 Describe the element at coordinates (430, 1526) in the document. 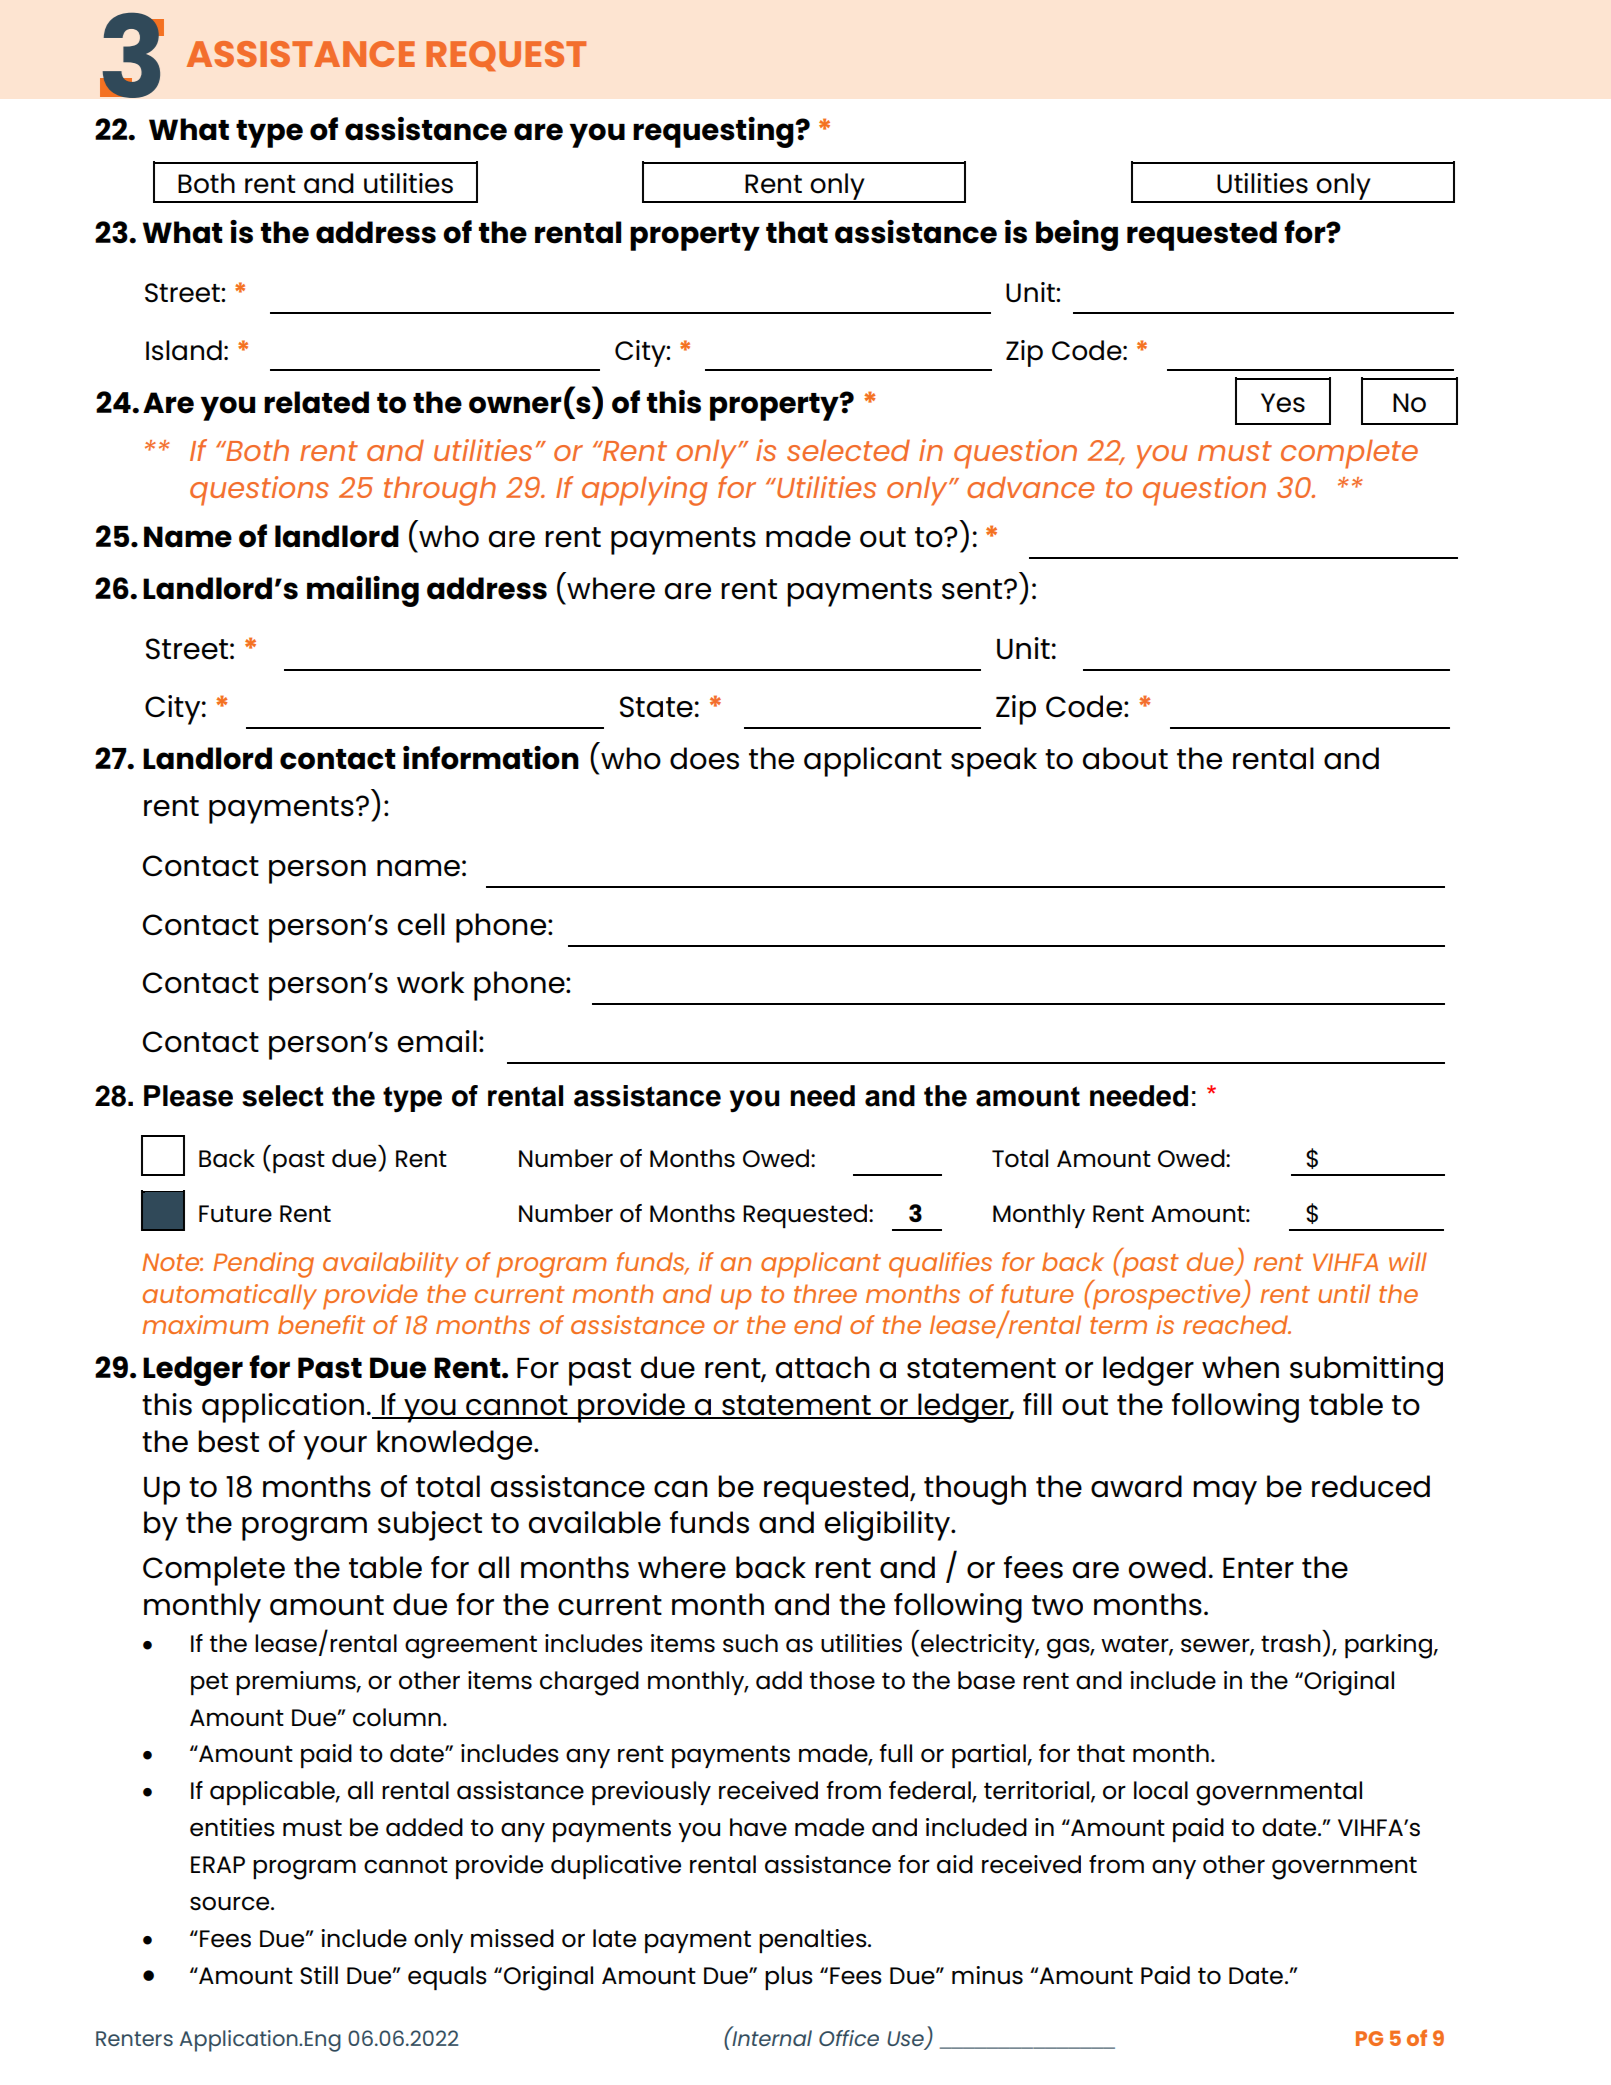

I see `subject` at that location.
